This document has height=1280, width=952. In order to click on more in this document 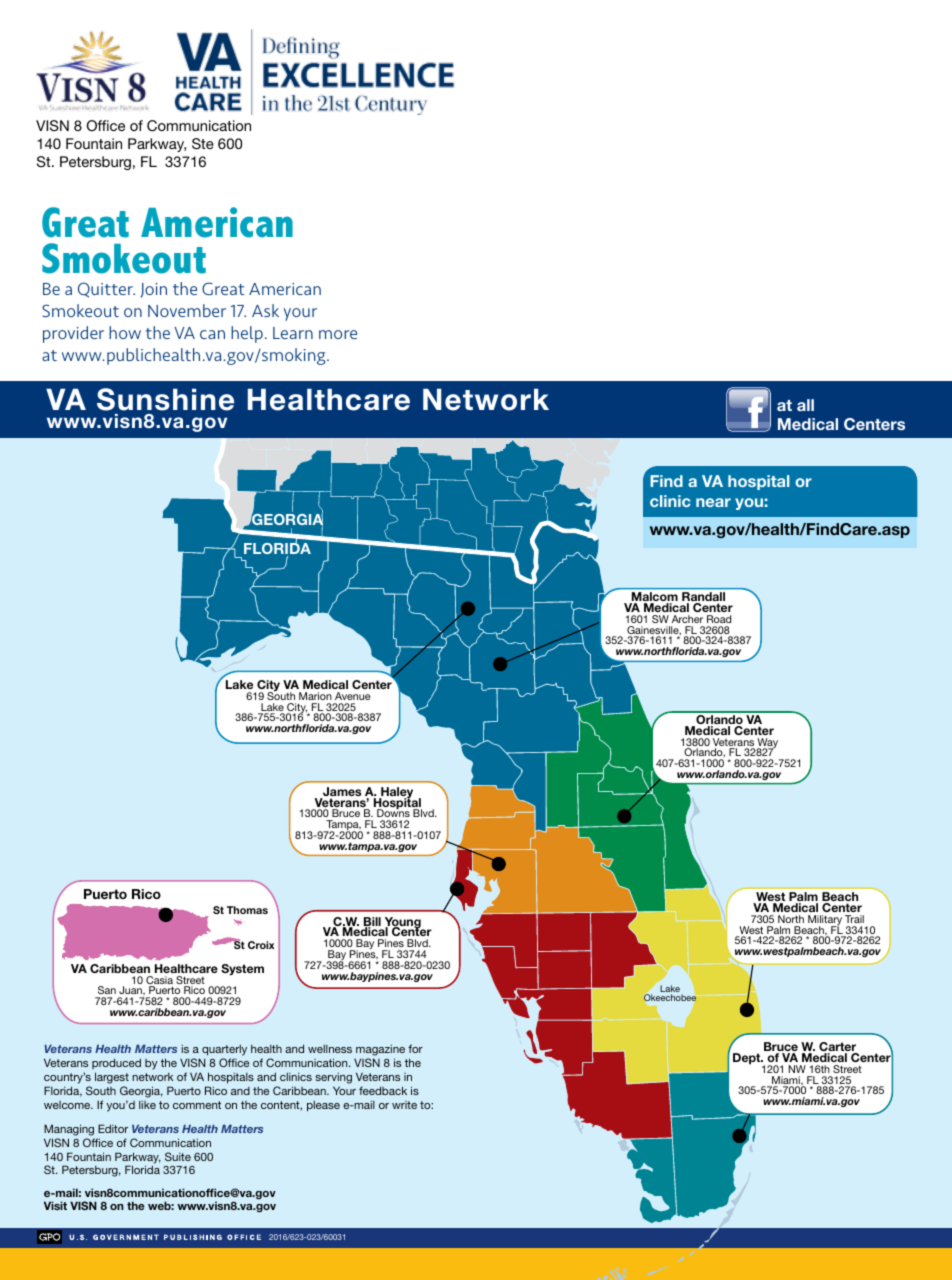, I will do `click(338, 334)`.
